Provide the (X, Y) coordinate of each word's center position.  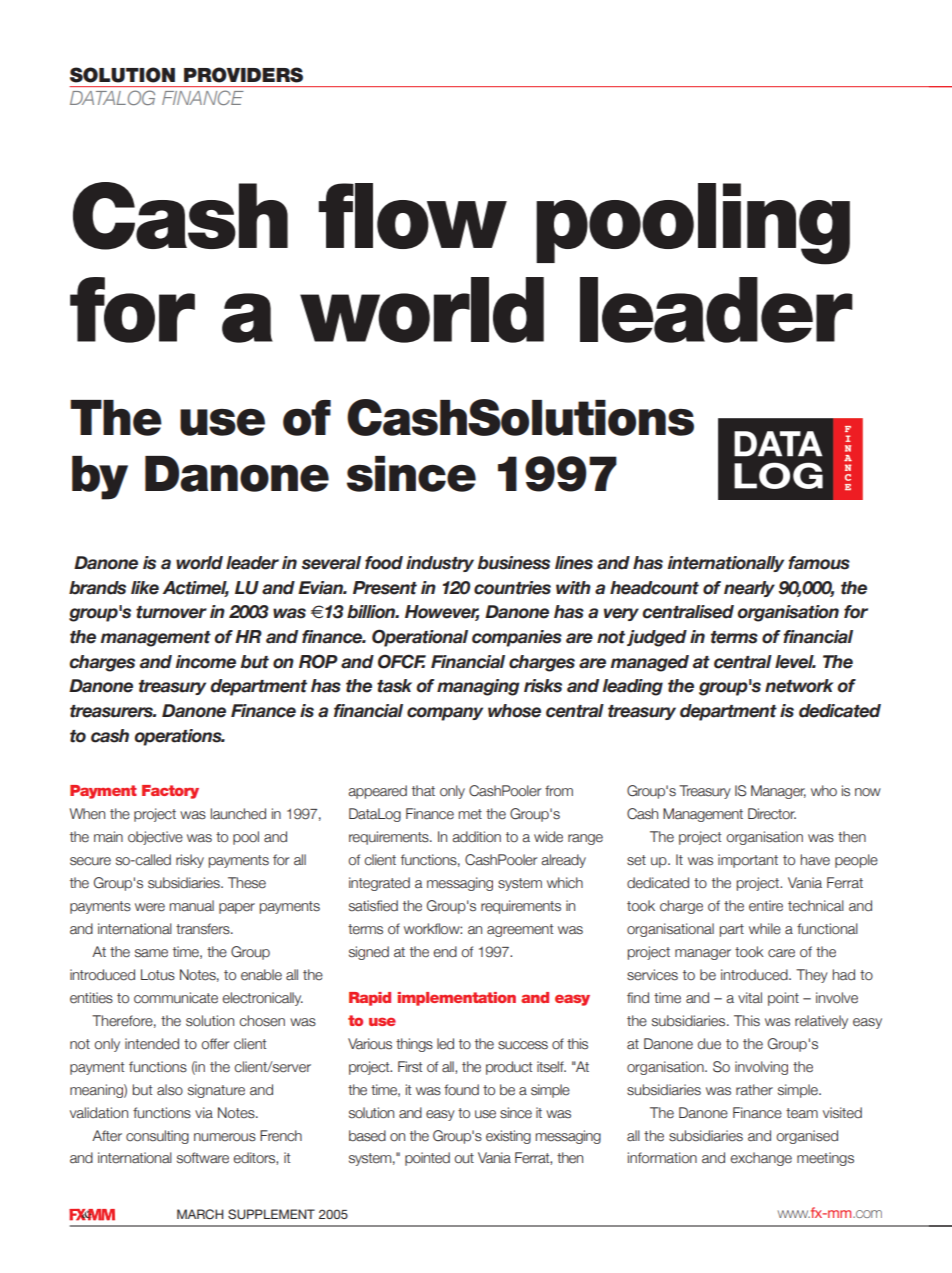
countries (512, 588)
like (145, 588)
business (514, 563)
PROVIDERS (243, 75)
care (781, 953)
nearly (749, 589)
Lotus (158, 975)
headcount (654, 588)
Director (772, 814)
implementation (457, 999)
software (203, 1158)
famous (819, 563)
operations (179, 737)
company (445, 714)
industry (440, 564)
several (331, 563)
